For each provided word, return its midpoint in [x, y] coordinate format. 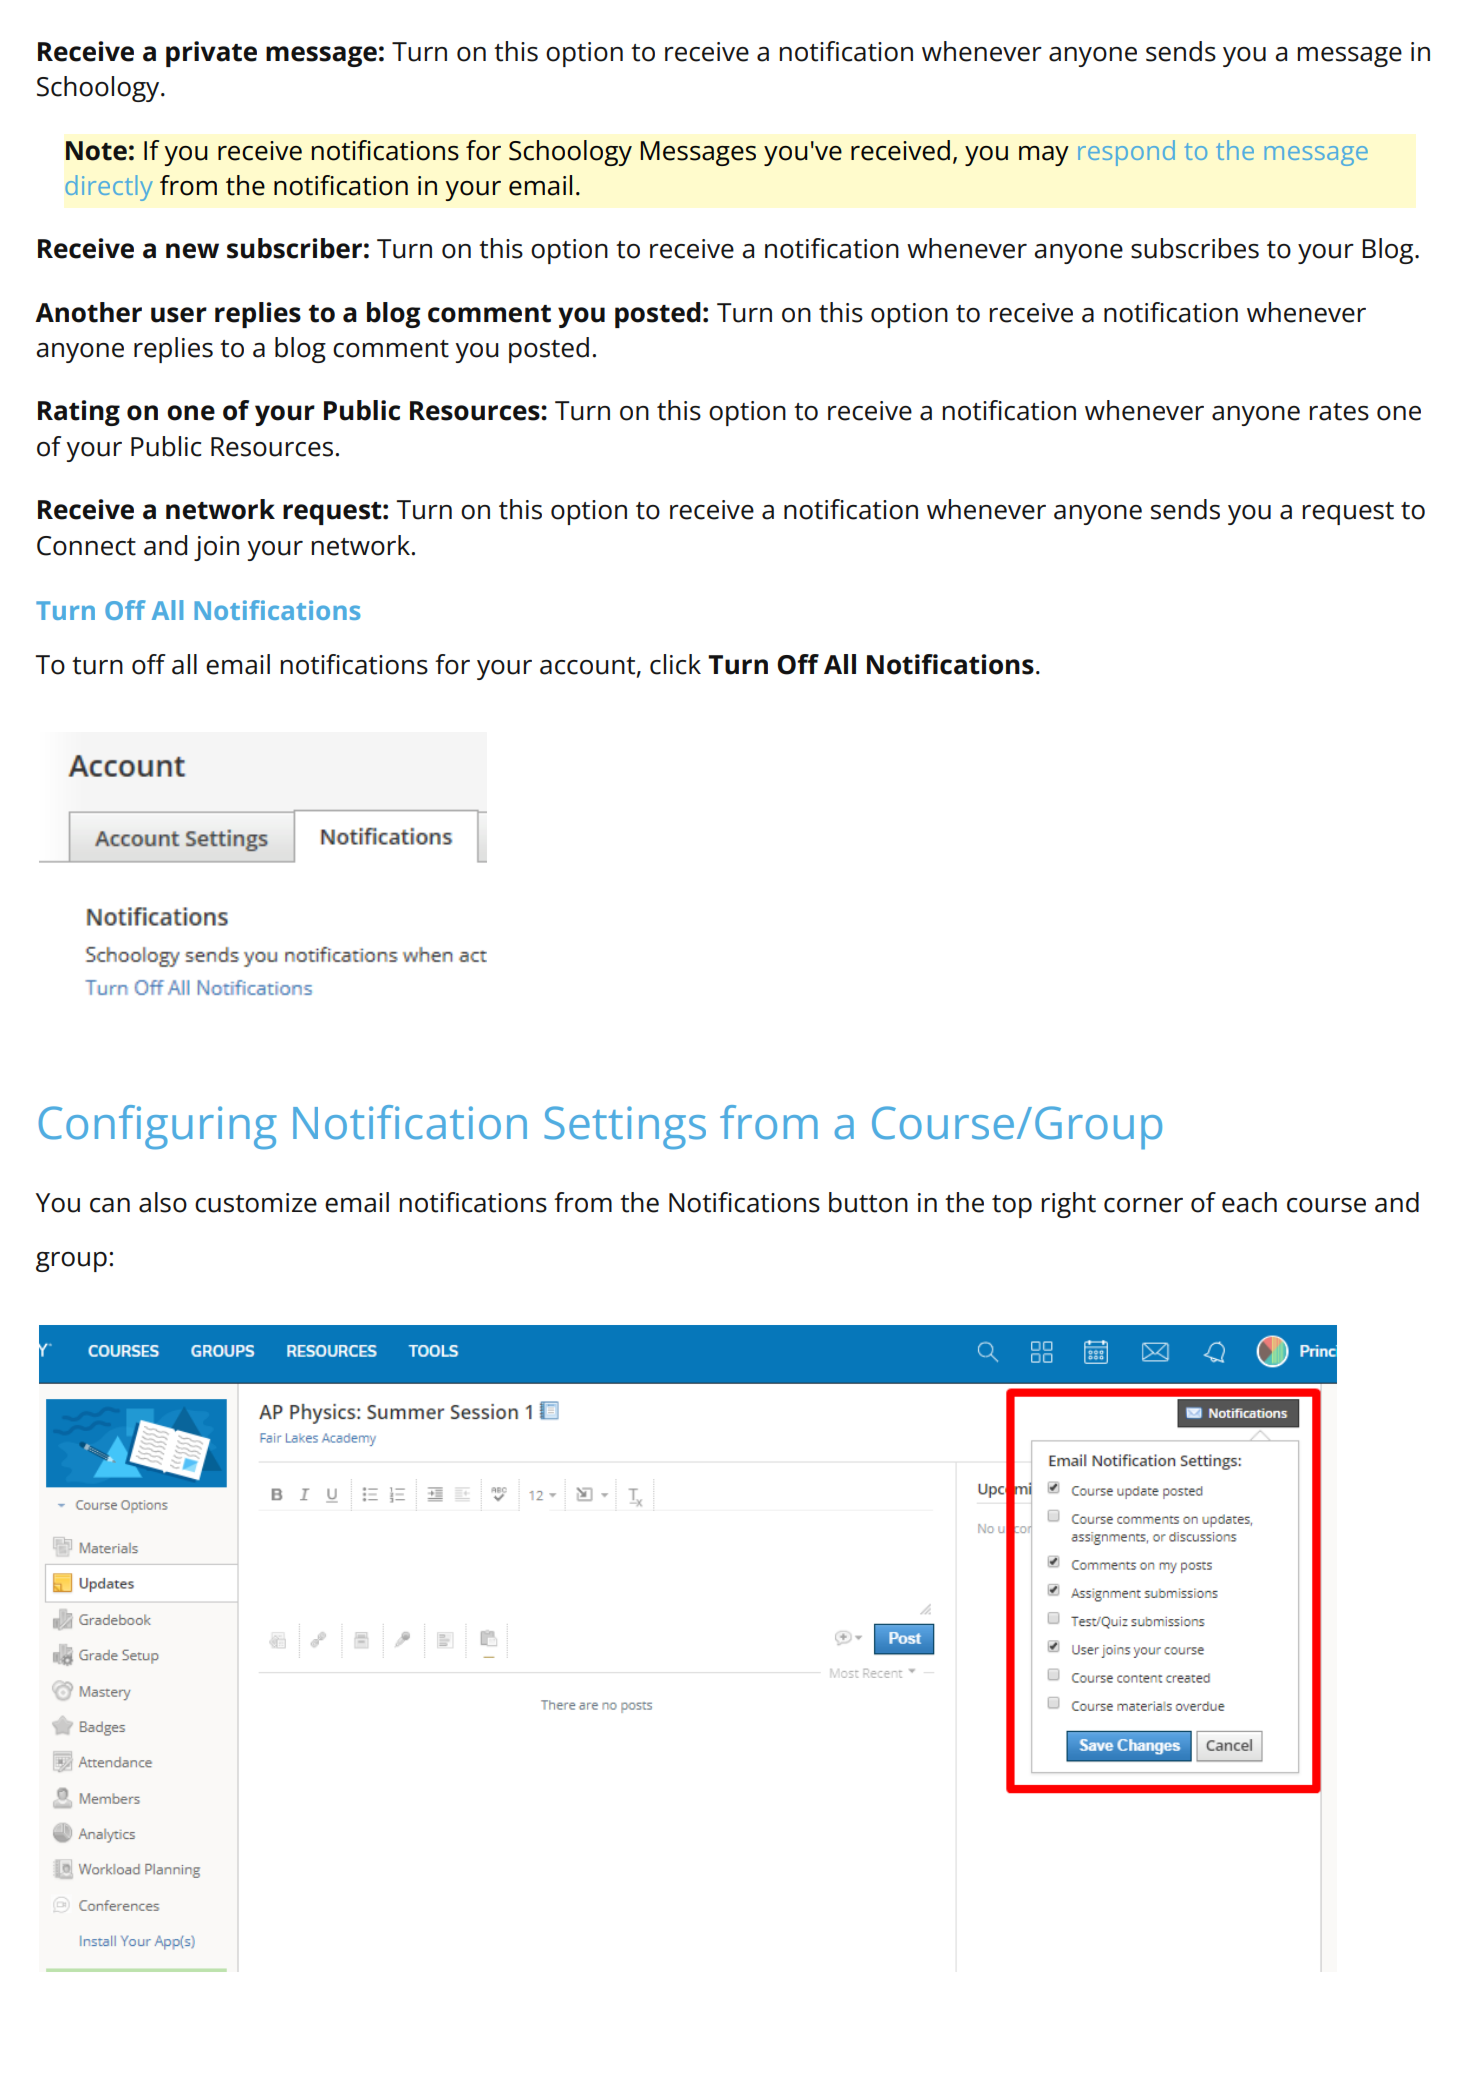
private [211, 54]
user [179, 315]
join [216, 548]
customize [256, 1203]
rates [1339, 412]
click [675, 664]
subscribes [1195, 248]
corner [1143, 1205]
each [1249, 1202]
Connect [86, 546]
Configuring [158, 1127]
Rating [79, 413]
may [1044, 156]
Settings [625, 1128]
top [1012, 1206]
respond [1126, 153]
